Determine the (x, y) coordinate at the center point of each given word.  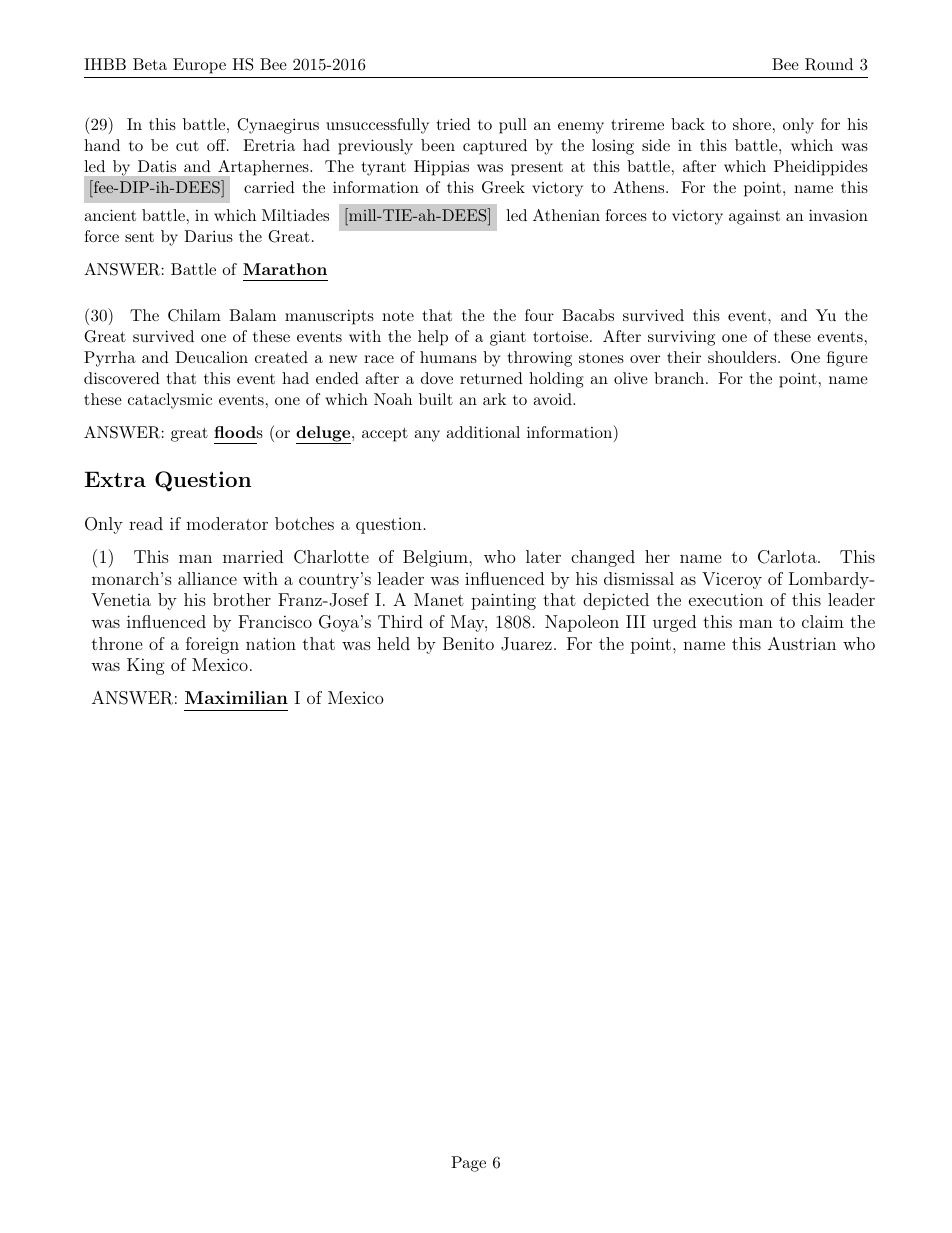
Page (468, 1164)
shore (752, 124)
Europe (199, 66)
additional (483, 432)
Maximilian (236, 697)
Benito (468, 643)
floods (238, 432)
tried (454, 124)
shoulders (742, 357)
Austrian (802, 643)
